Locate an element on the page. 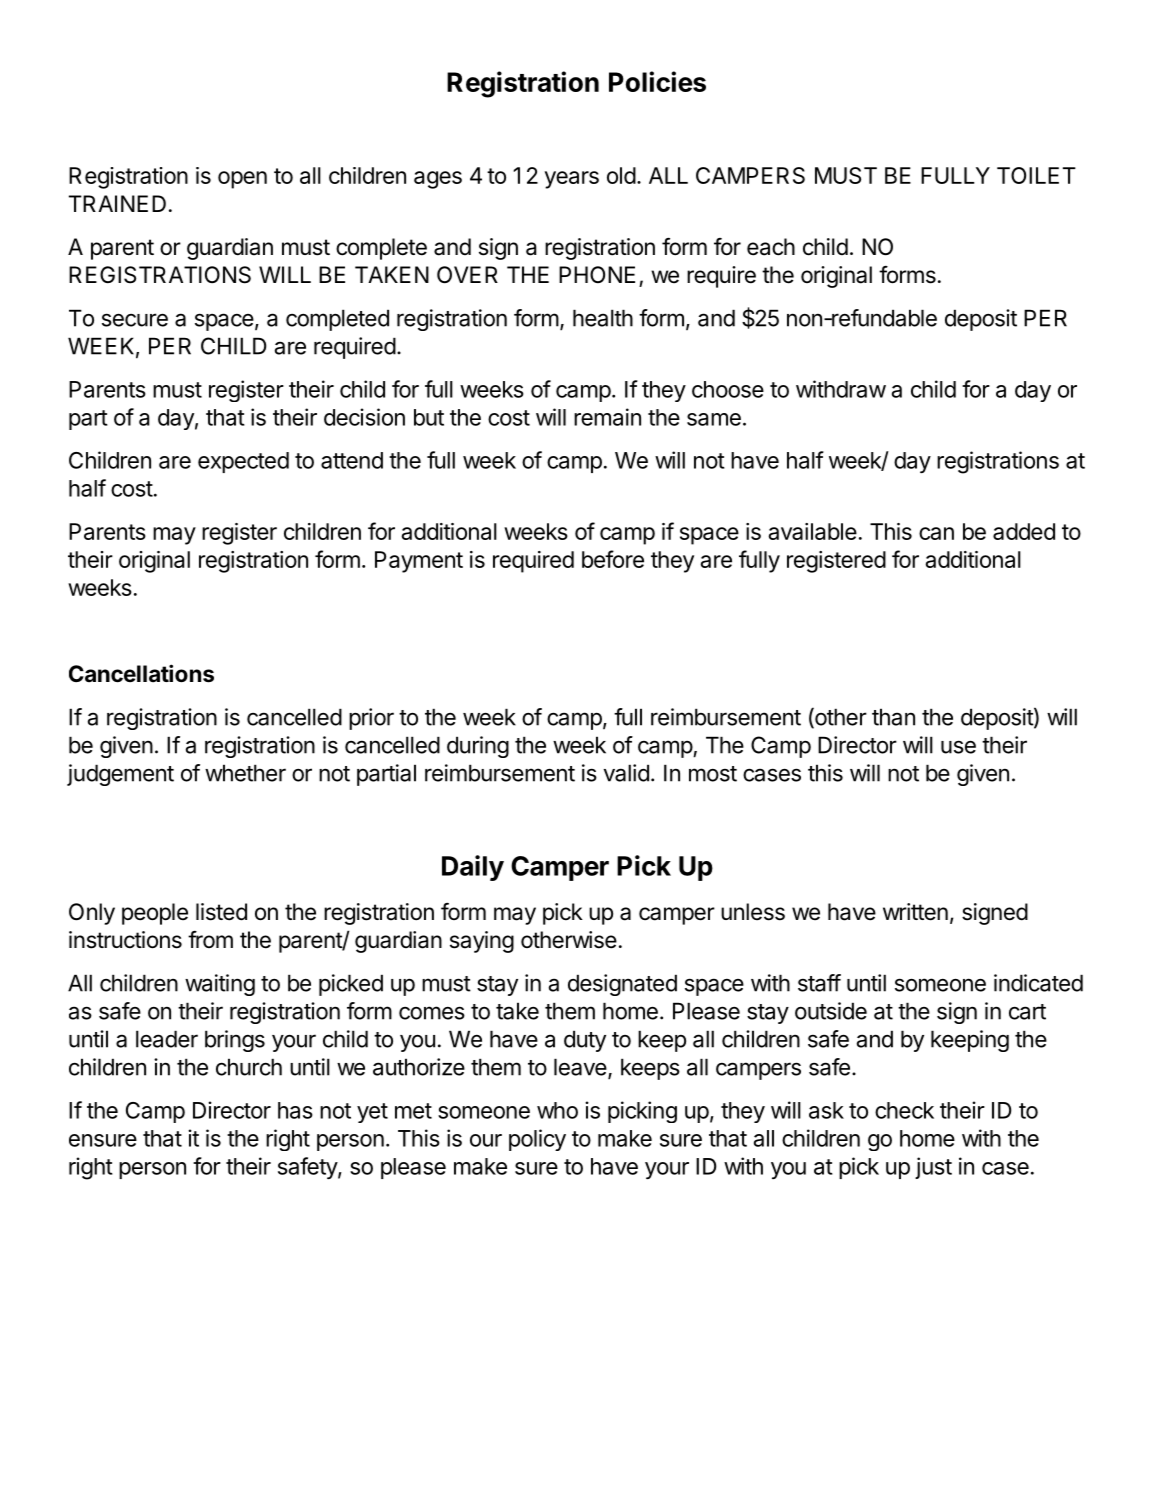  Policies is located at coordinates (657, 81).
